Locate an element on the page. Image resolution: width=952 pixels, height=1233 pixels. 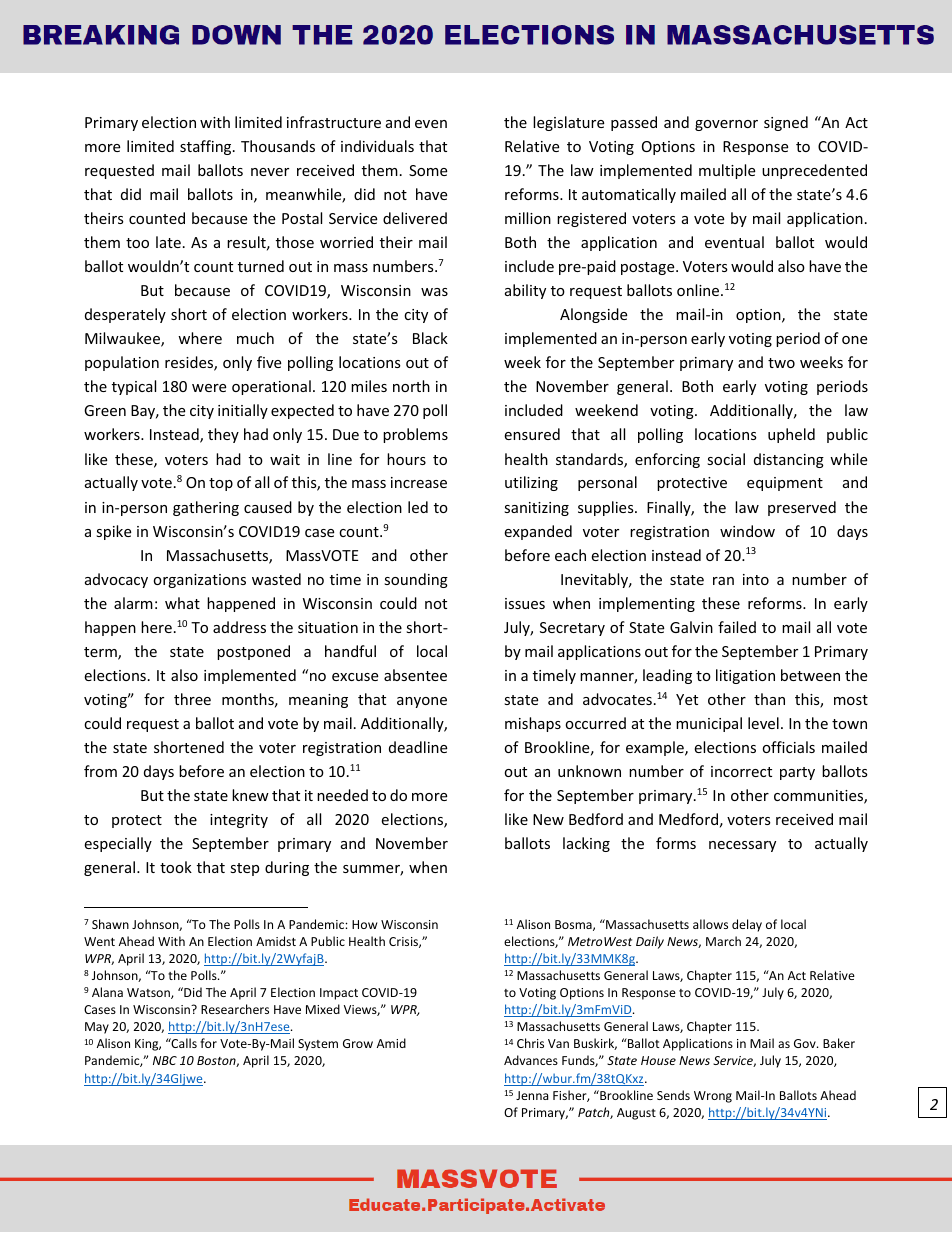
failed is located at coordinates (737, 627).
